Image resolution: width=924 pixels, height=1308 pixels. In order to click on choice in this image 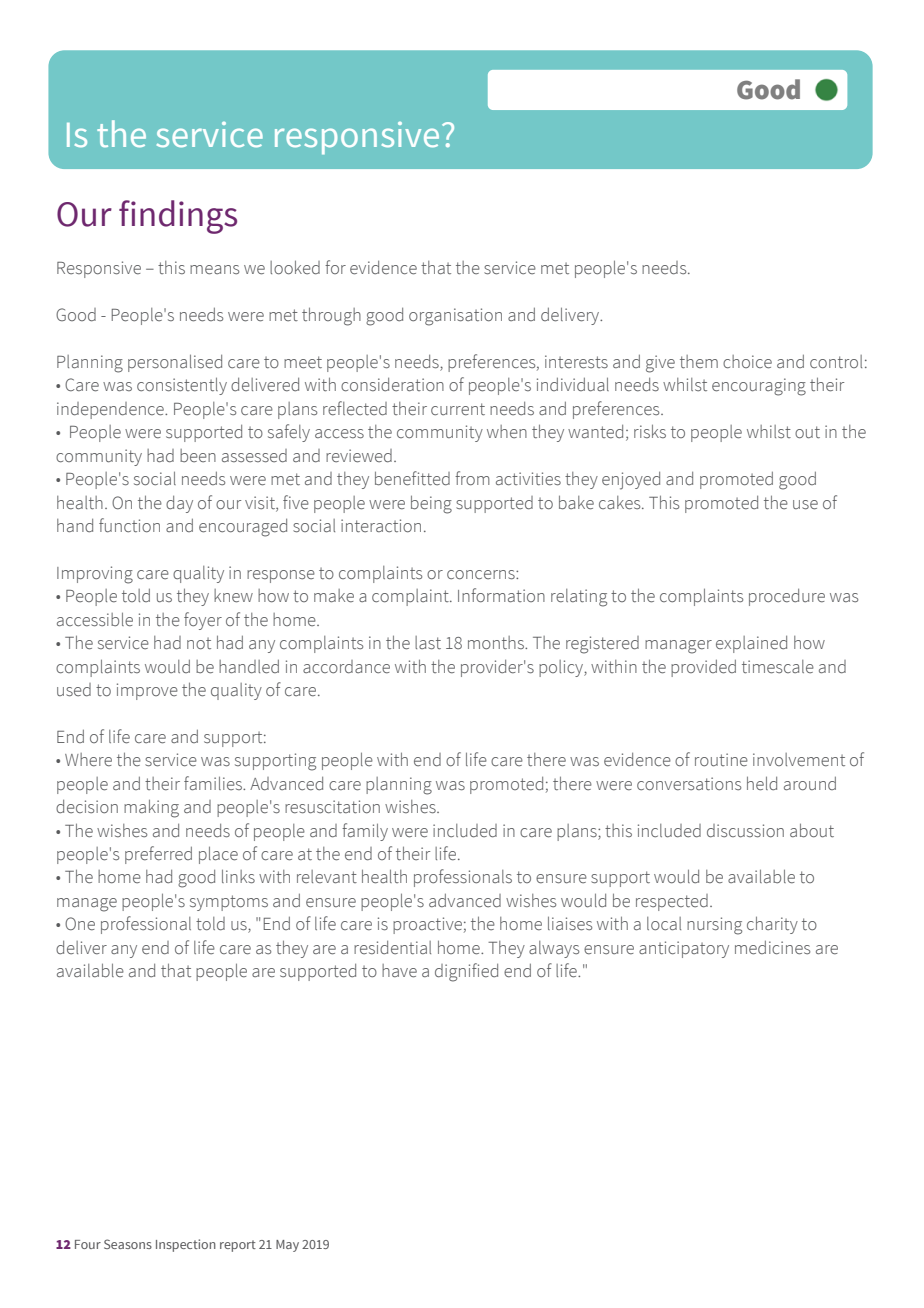, I will do `click(747, 362)`.
